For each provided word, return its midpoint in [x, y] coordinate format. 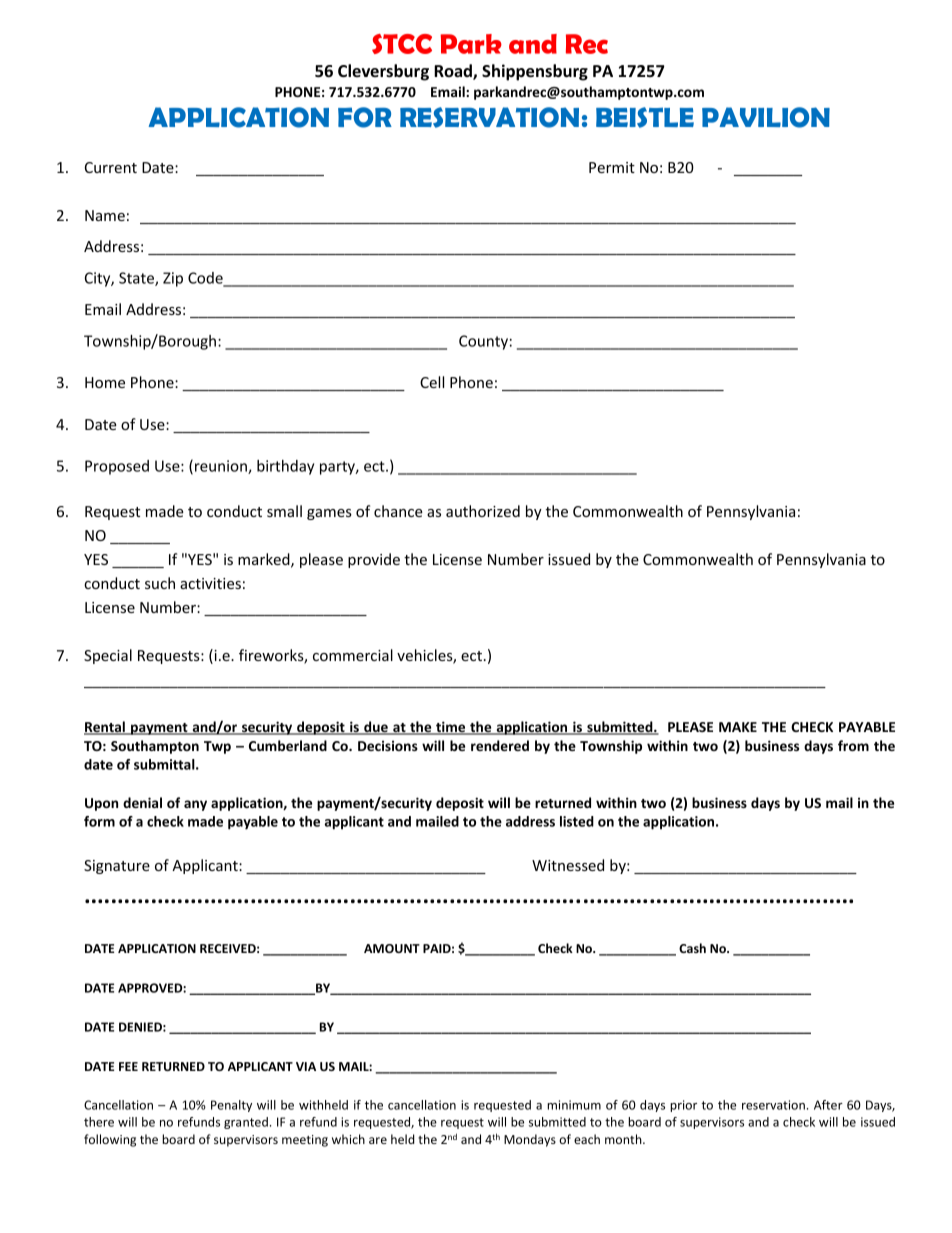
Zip [173, 279]
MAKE [738, 727]
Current [111, 167]
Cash [692, 948]
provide [374, 560]
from [853, 745]
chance [398, 511]
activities [210, 583]
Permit [612, 167]
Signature [117, 867]
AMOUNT [392, 948]
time [451, 728]
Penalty [231, 1106]
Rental [105, 728]
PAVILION [766, 117]
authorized [483, 511]
